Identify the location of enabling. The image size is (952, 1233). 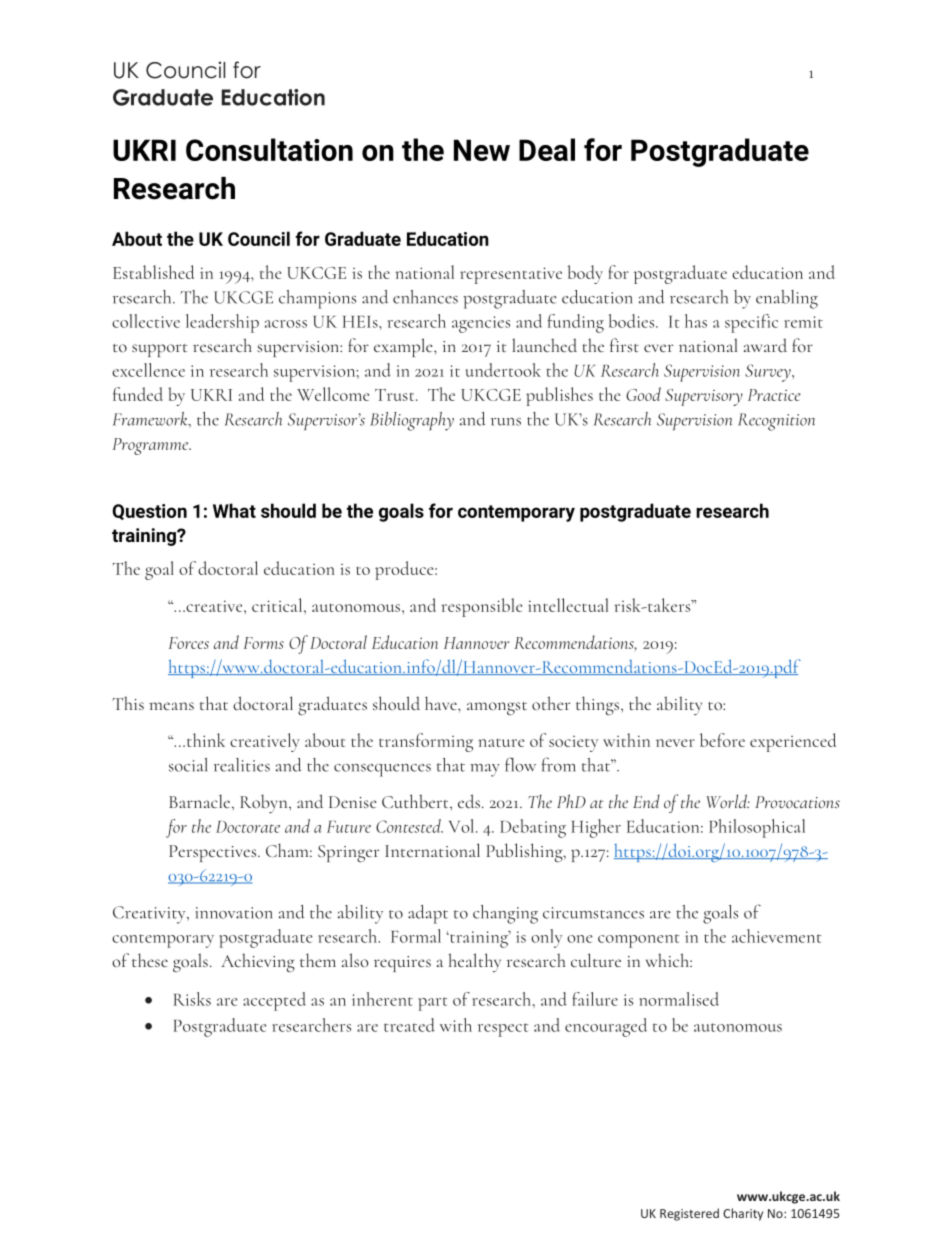
(787, 299).
